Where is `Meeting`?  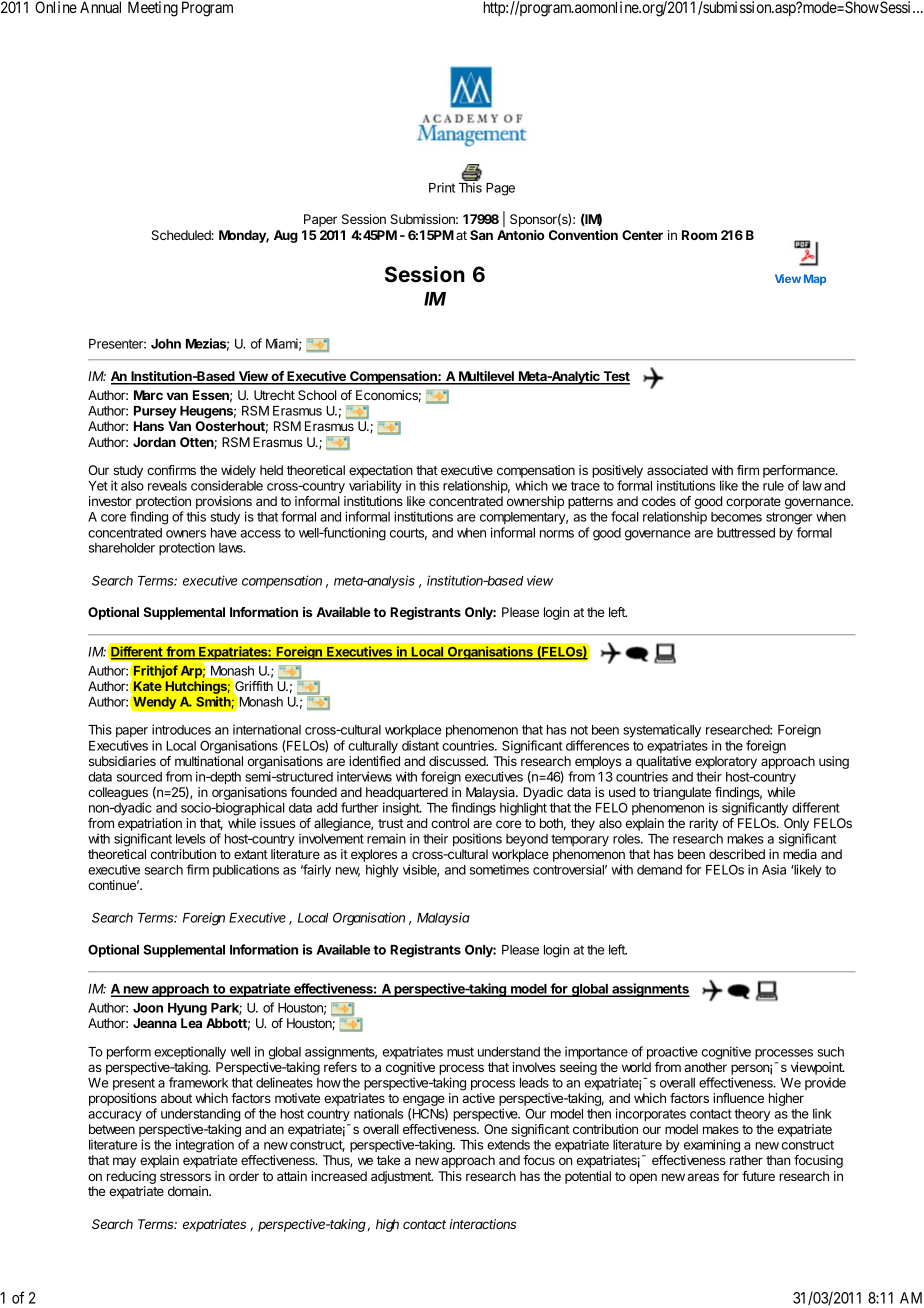
Meeting is located at coordinates (153, 9).
